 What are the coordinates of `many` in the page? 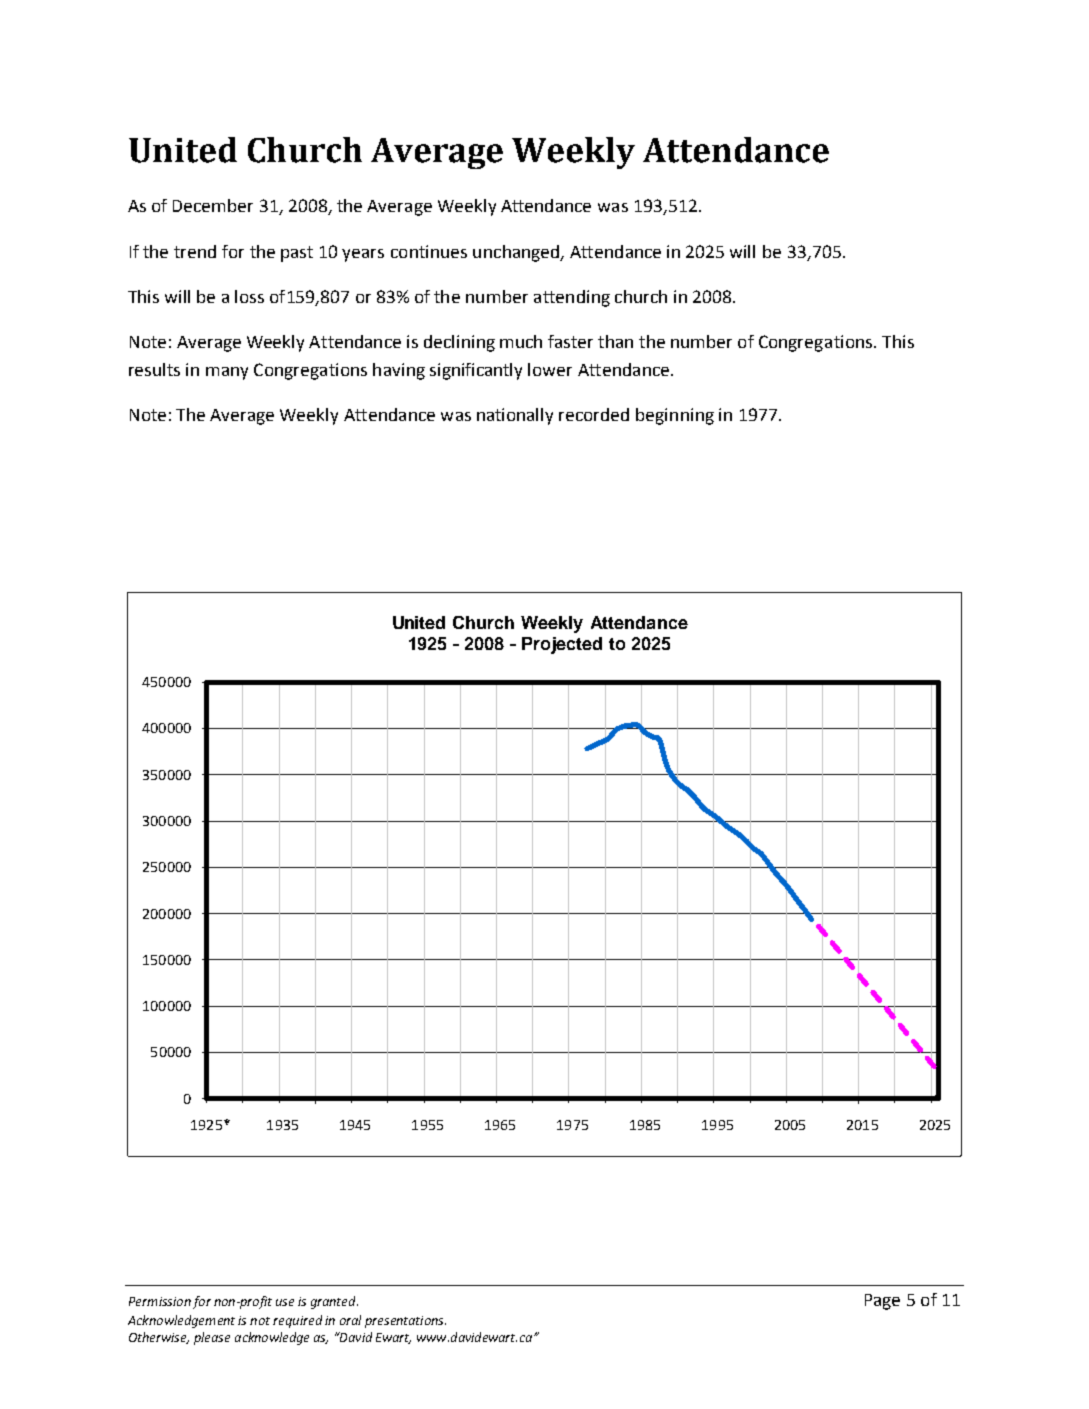 It's located at (227, 373).
